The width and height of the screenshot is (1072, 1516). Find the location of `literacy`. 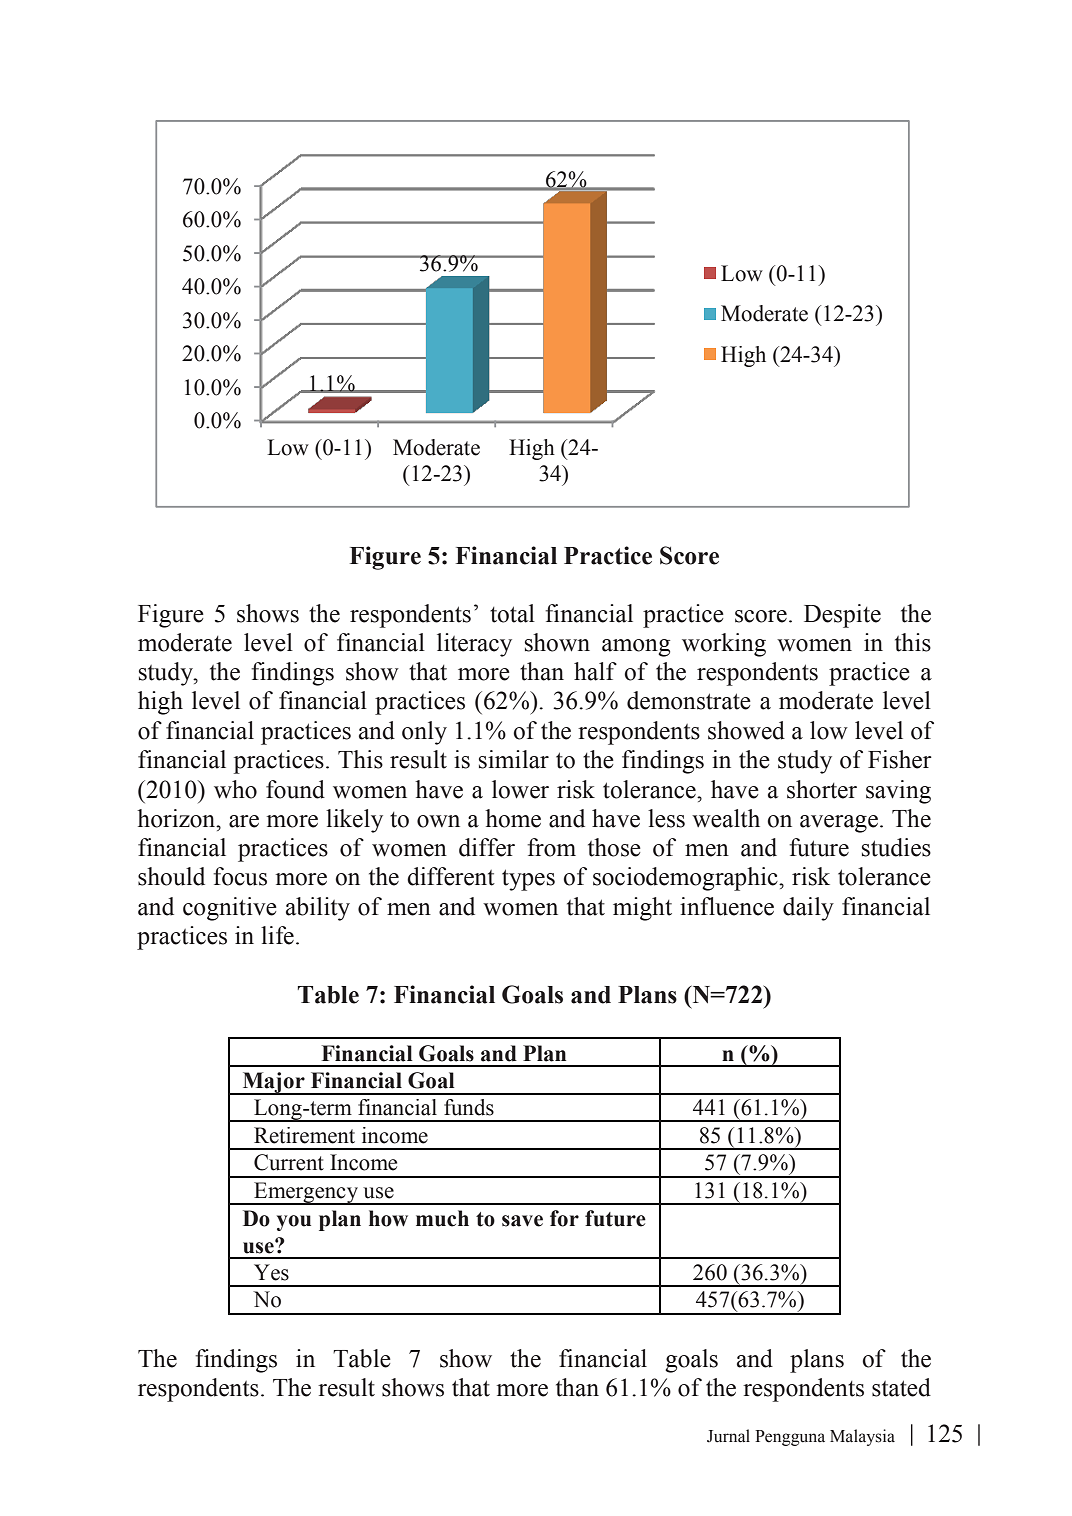

literacy is located at coordinates (474, 645).
